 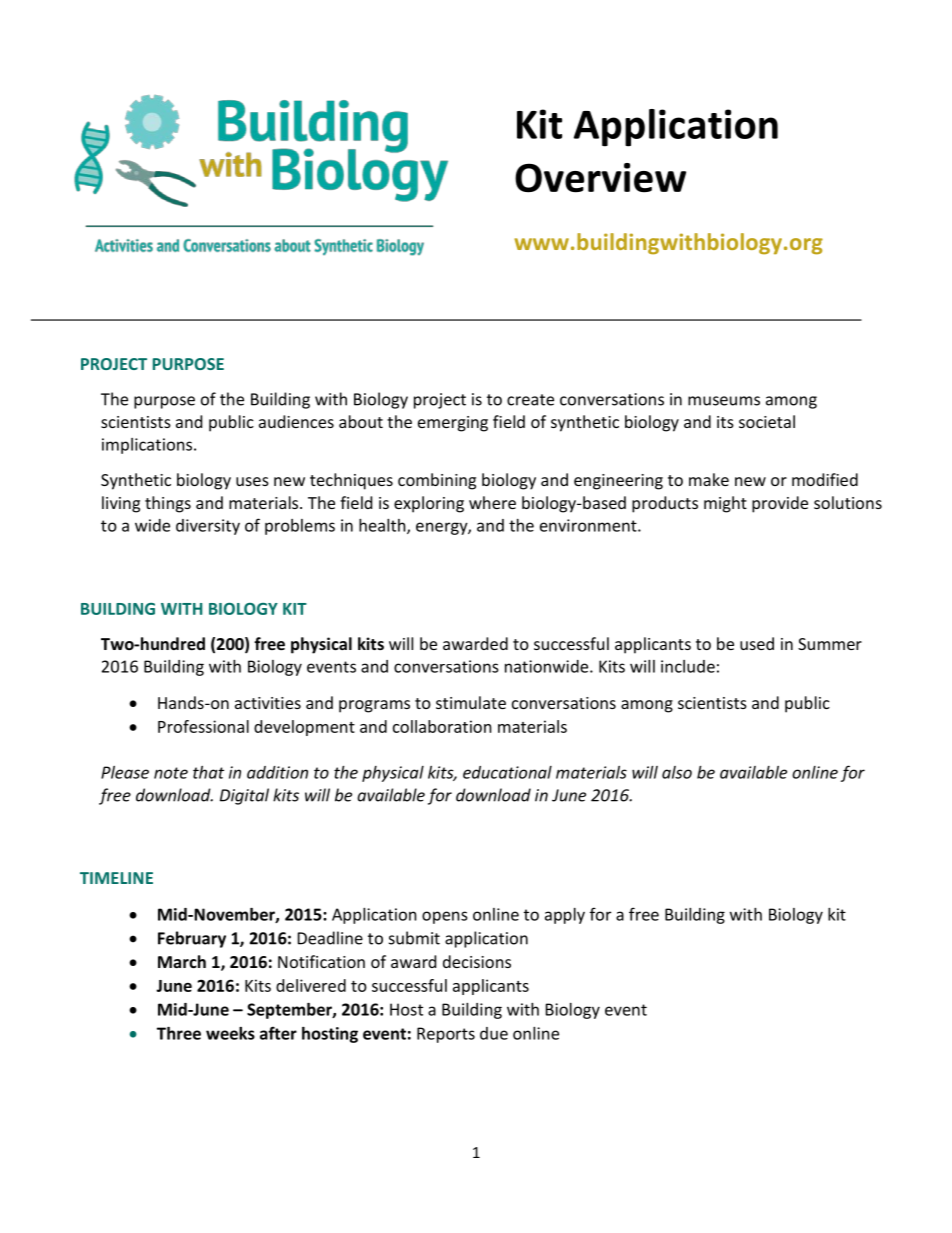 What do you see at coordinates (492, 502) in the page?
I see `where` at bounding box center [492, 502].
